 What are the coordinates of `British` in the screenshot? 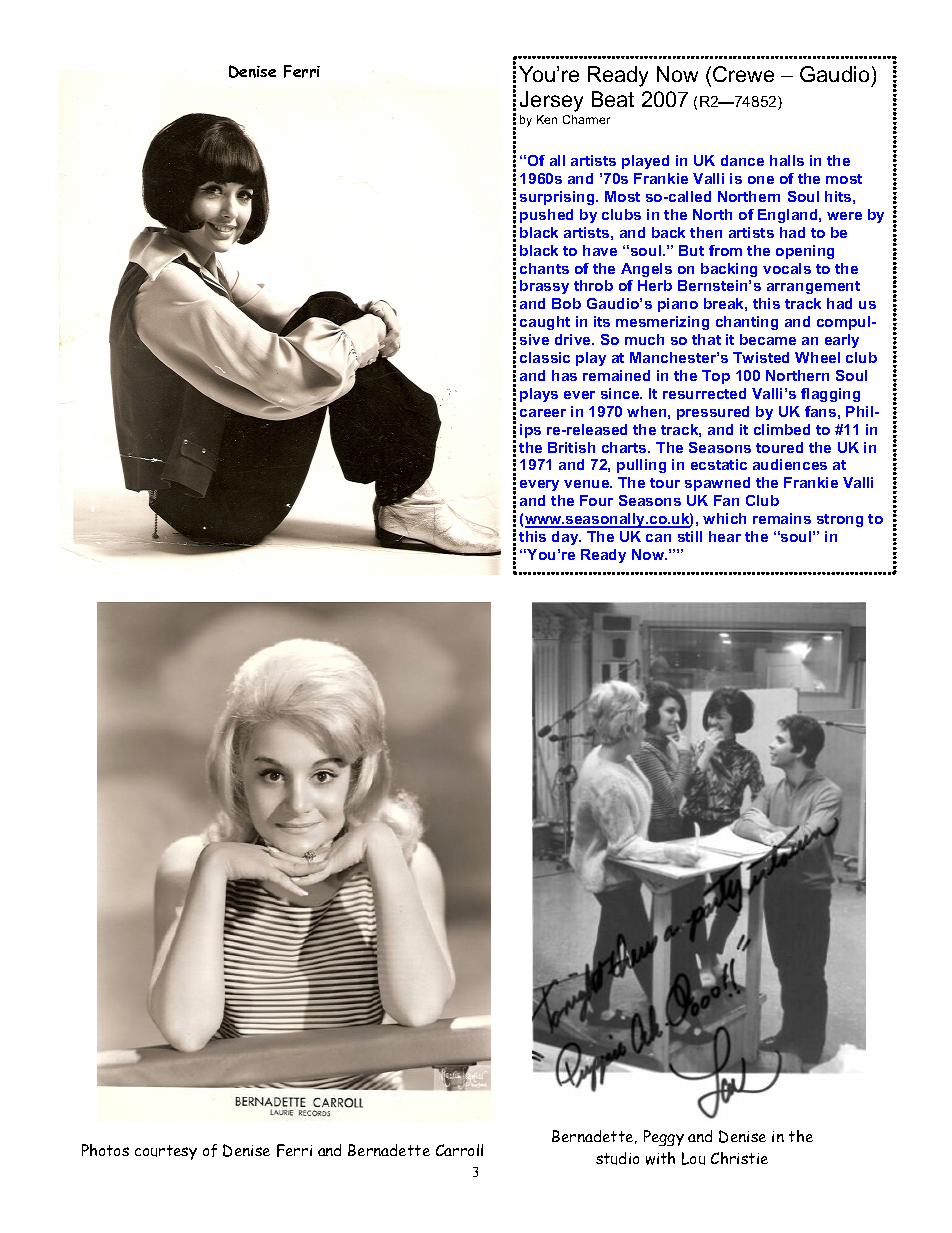 It's located at (571, 447).
